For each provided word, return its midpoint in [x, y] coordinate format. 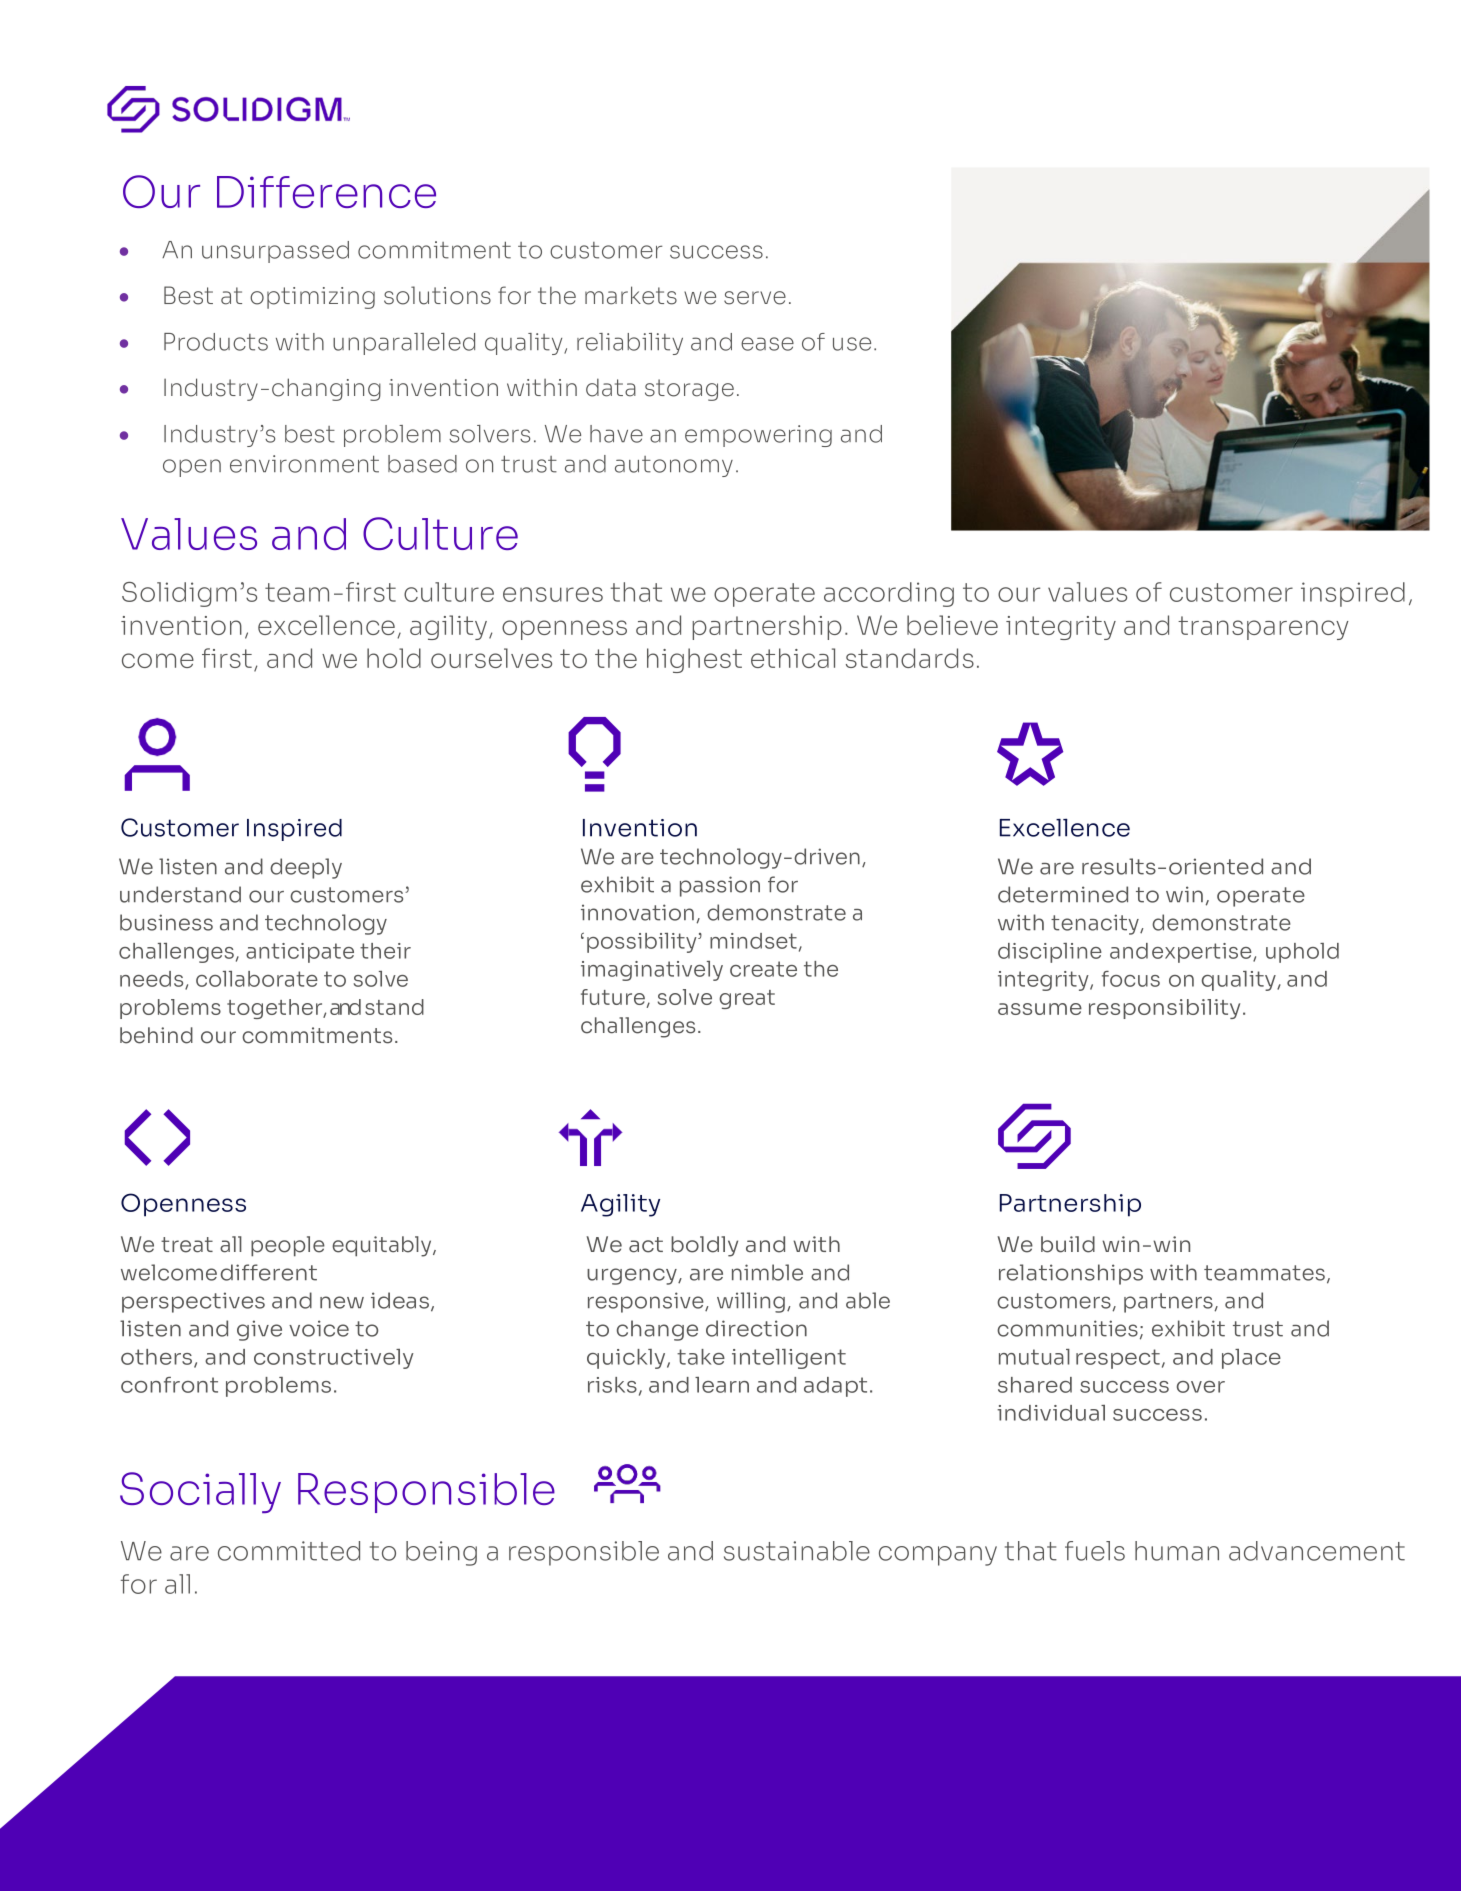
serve [755, 298]
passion [720, 886]
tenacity [1096, 924]
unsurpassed [275, 252]
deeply [306, 868]
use [852, 344]
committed [289, 1551]
